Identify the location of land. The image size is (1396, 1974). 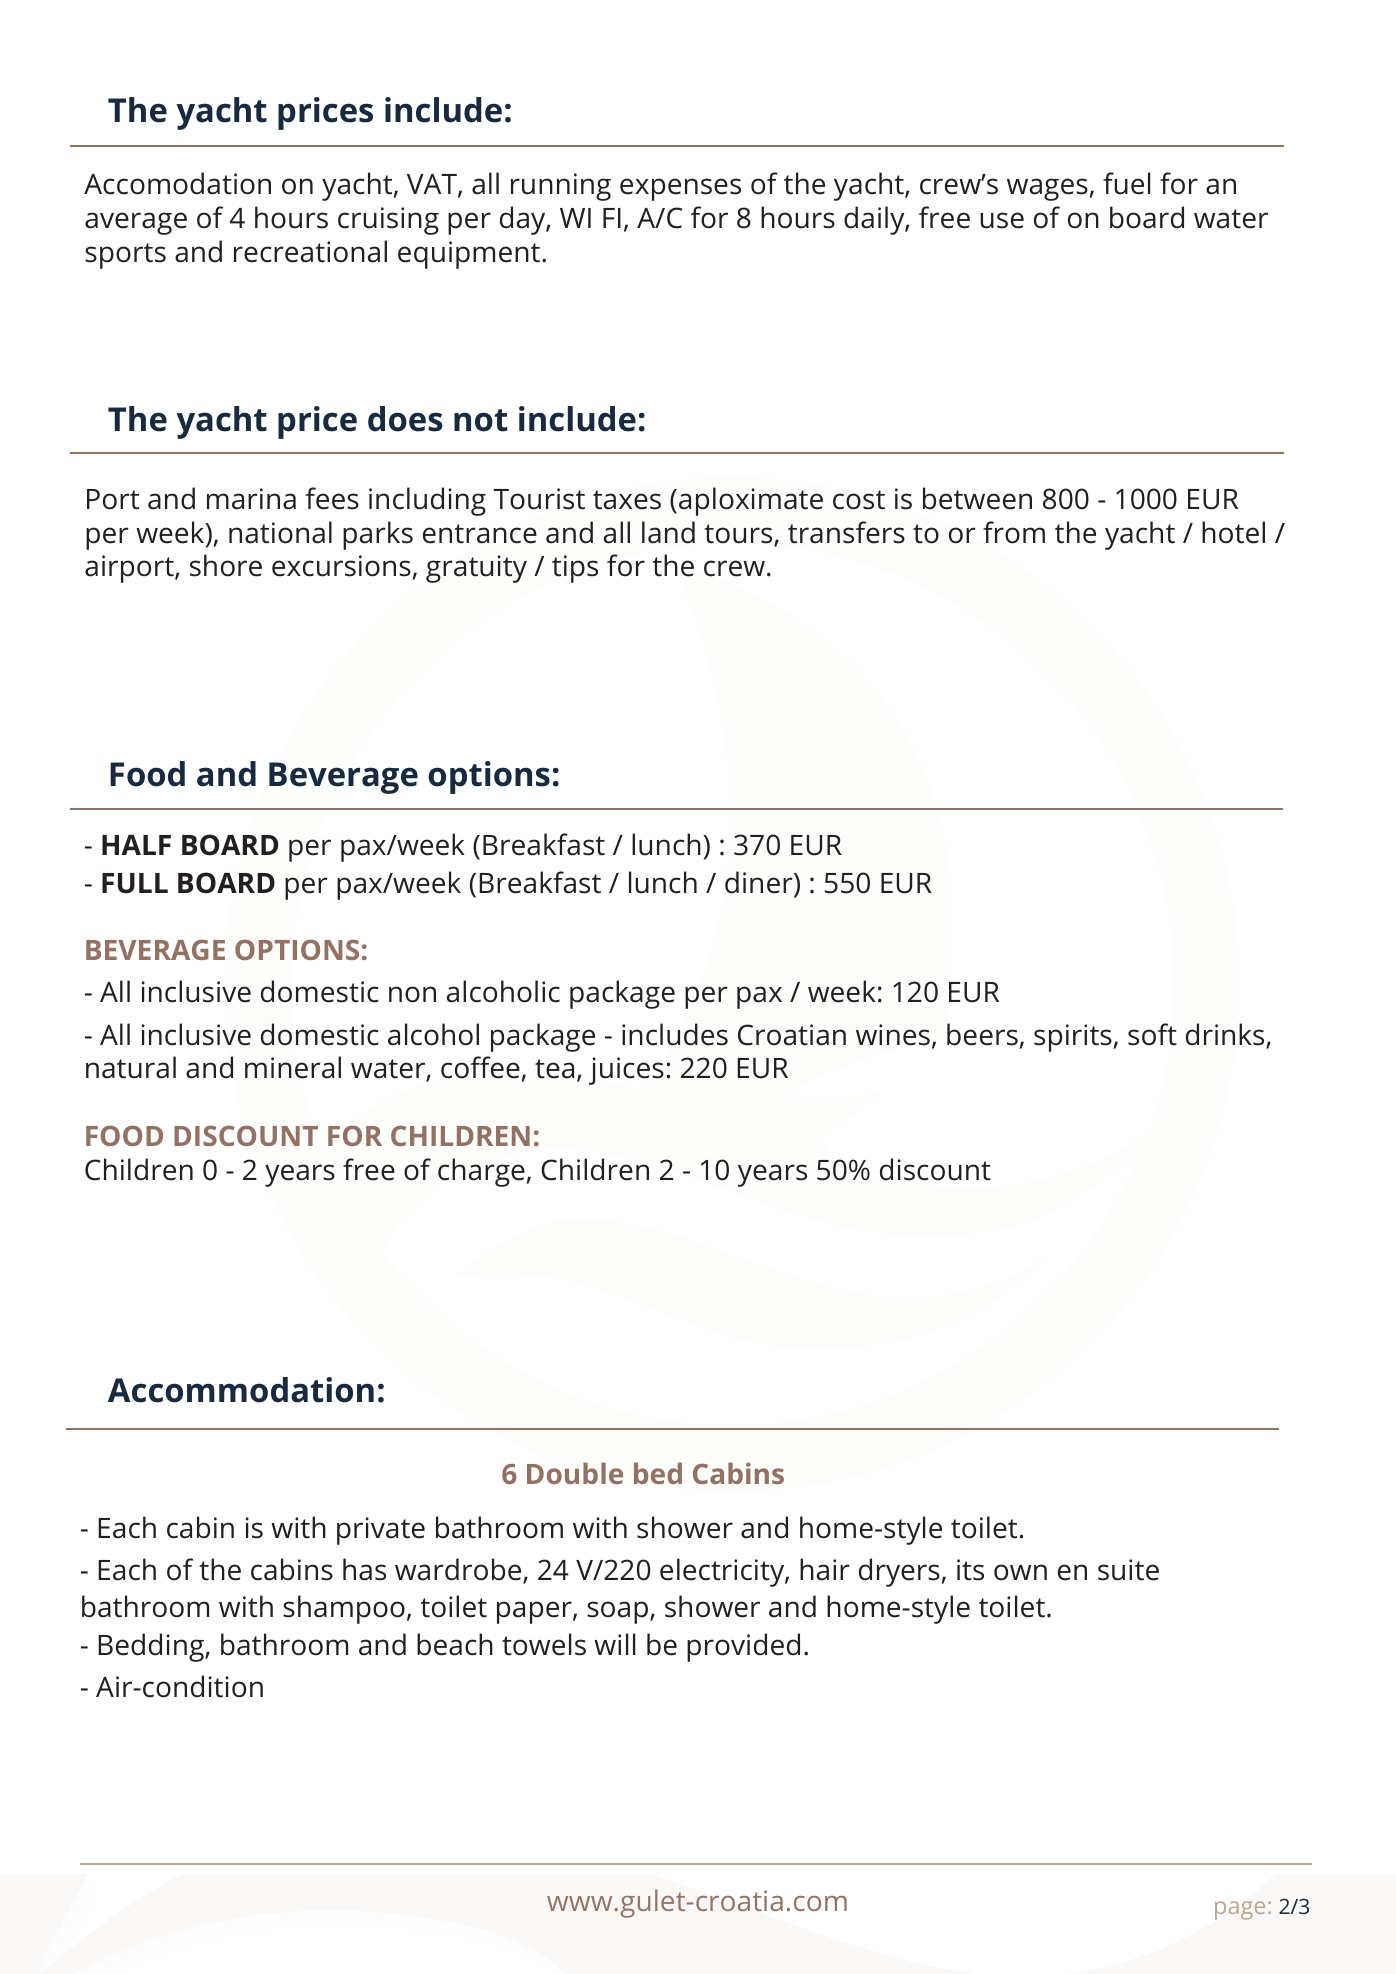
(668, 532).
